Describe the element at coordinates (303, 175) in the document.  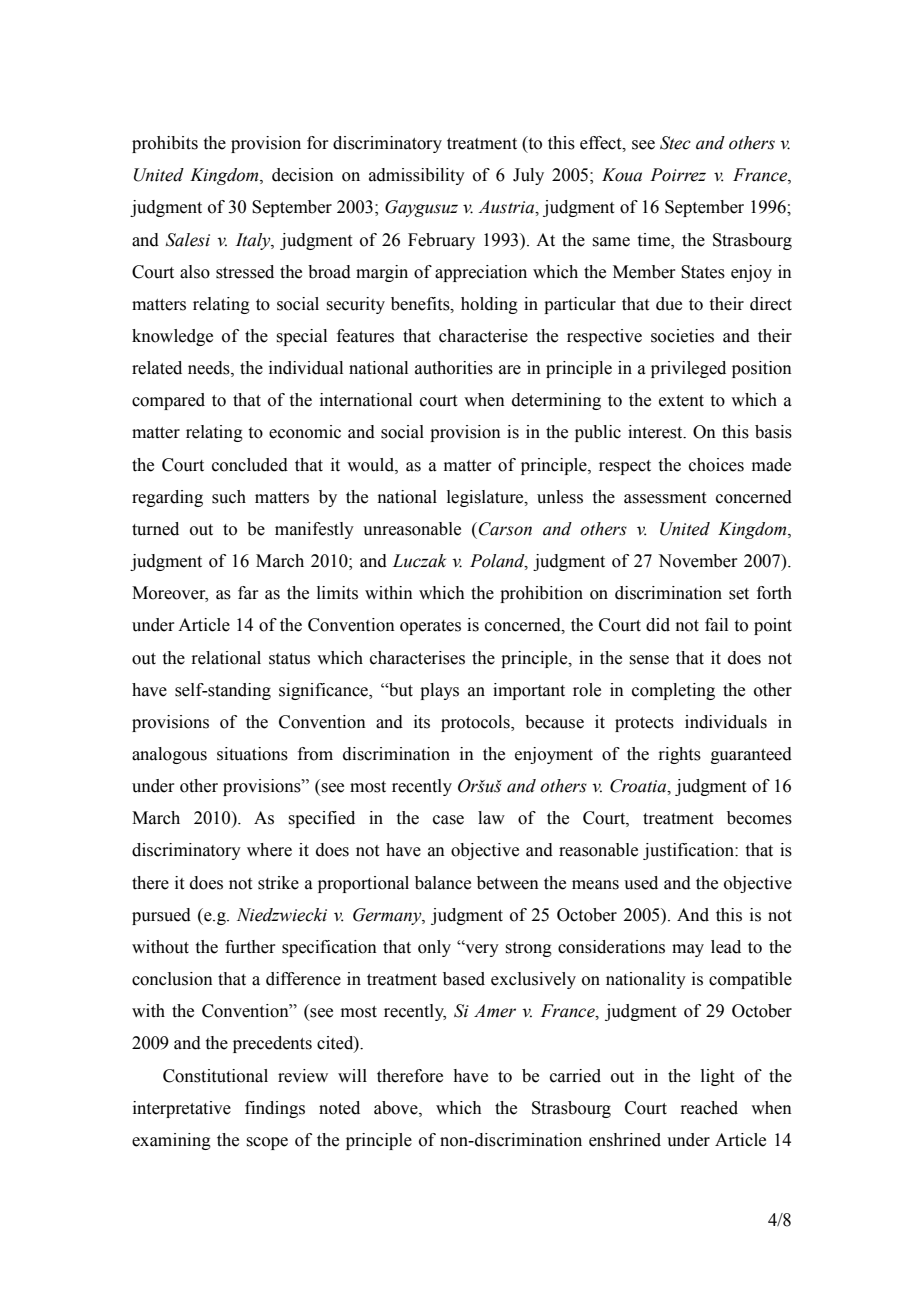
I see `decision` at that location.
